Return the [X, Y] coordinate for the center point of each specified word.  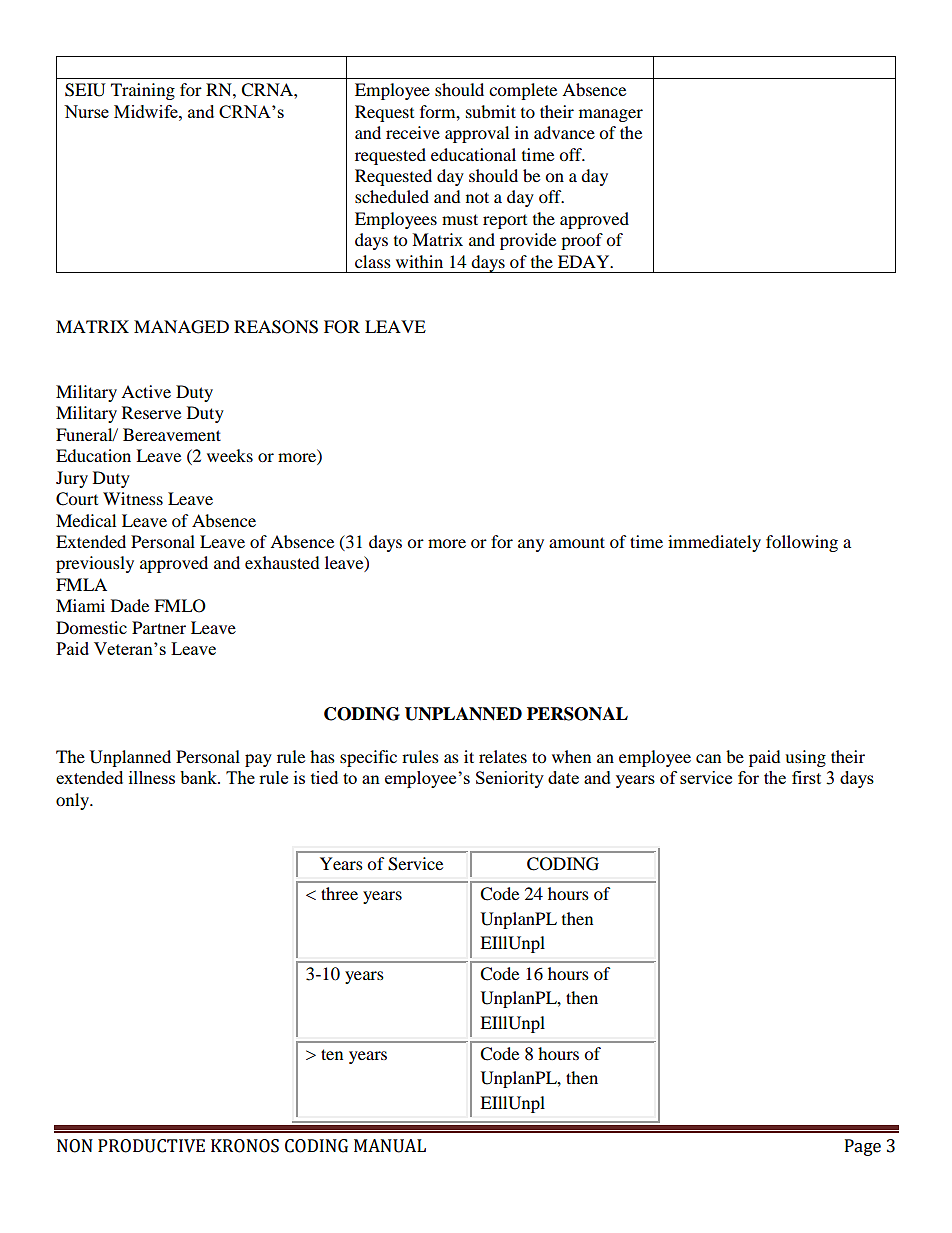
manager [611, 115]
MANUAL [390, 1146]
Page [863, 1147]
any [531, 545]
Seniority [510, 779]
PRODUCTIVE [151, 1146]
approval [477, 134]
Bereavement [172, 434]
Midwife [147, 111]
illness [152, 777]
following [802, 543]
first [806, 777]
